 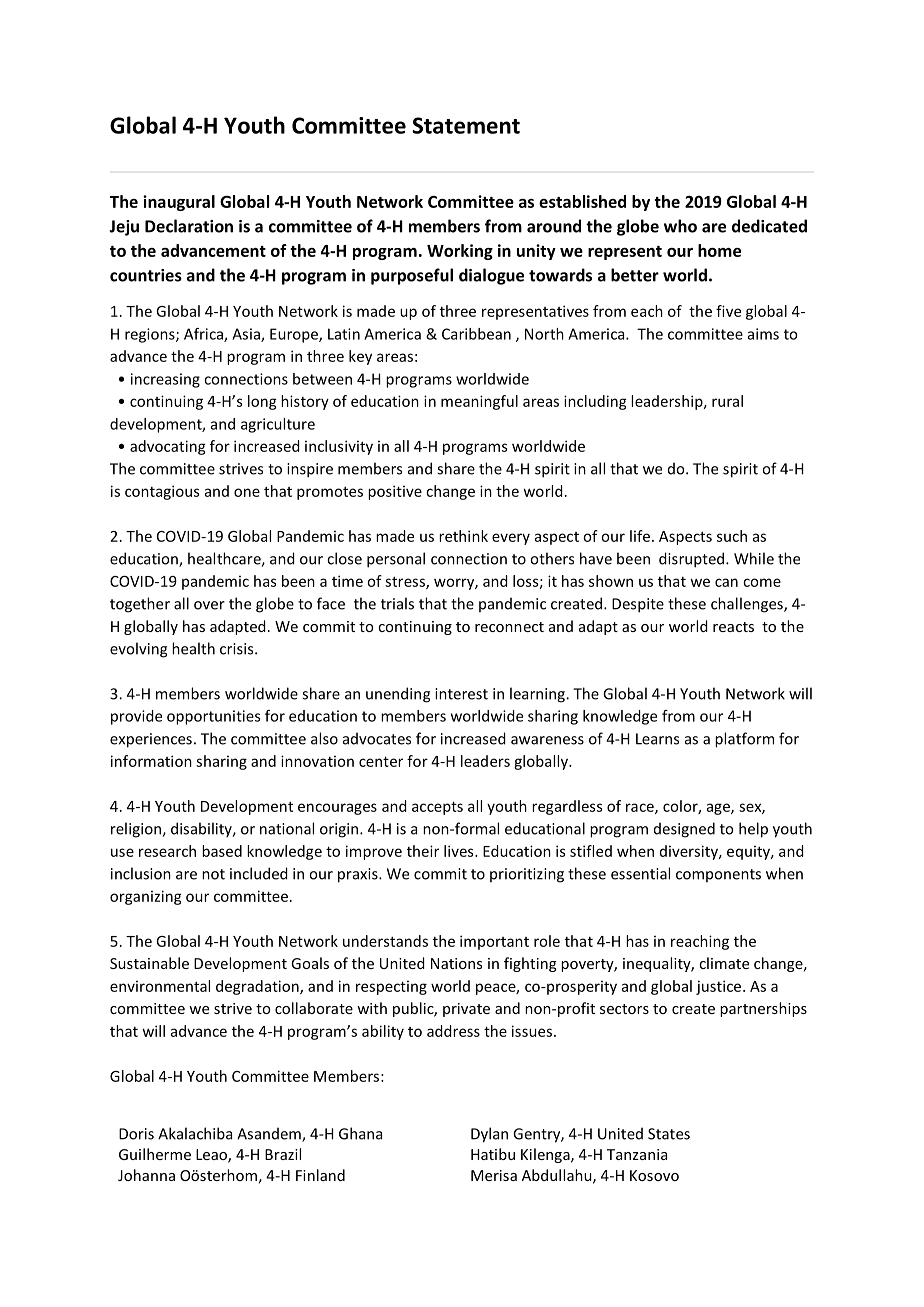 What do you see at coordinates (238, 649) in the image?
I see `crisis` at bounding box center [238, 649].
